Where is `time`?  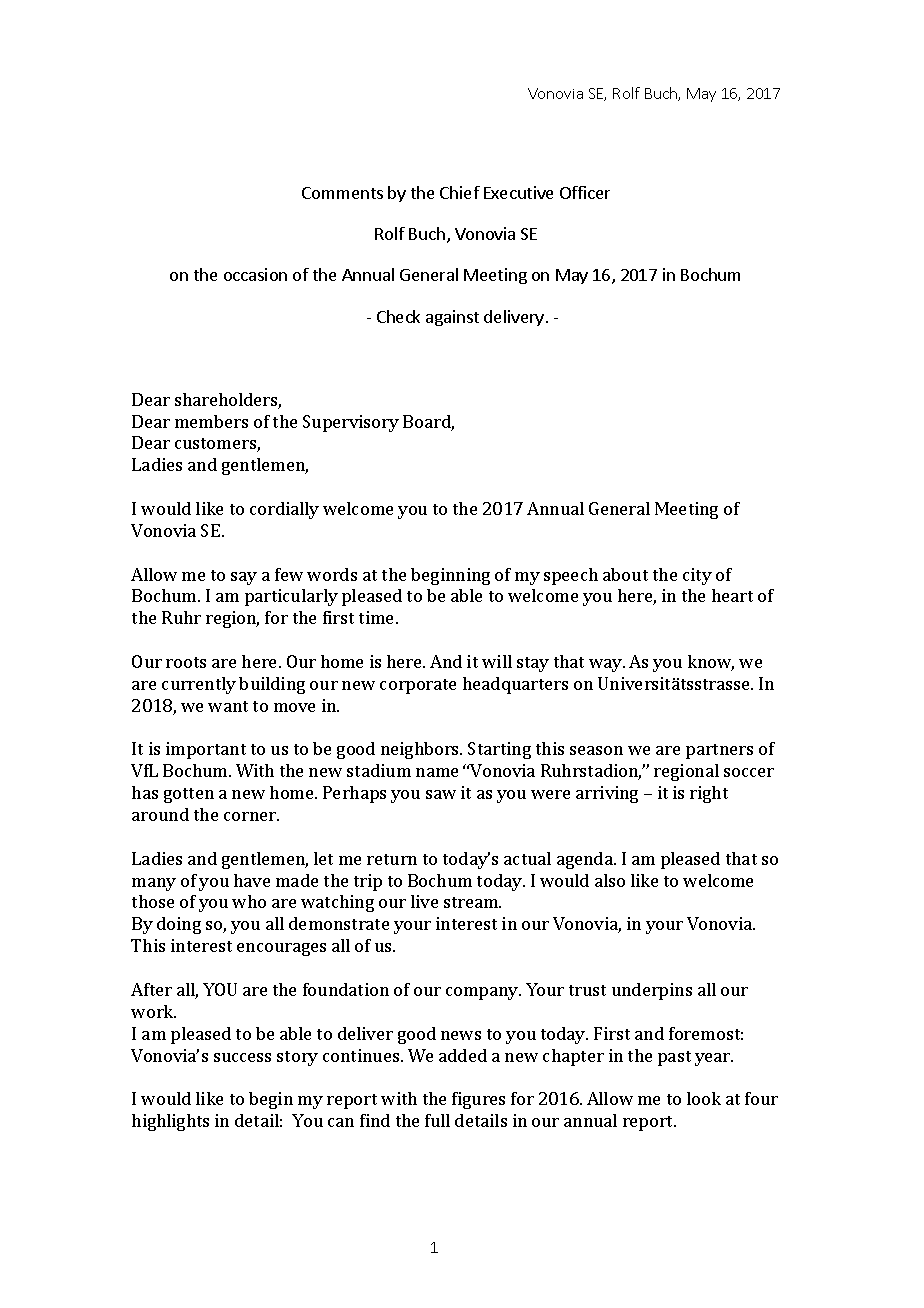
time is located at coordinates (378, 617).
